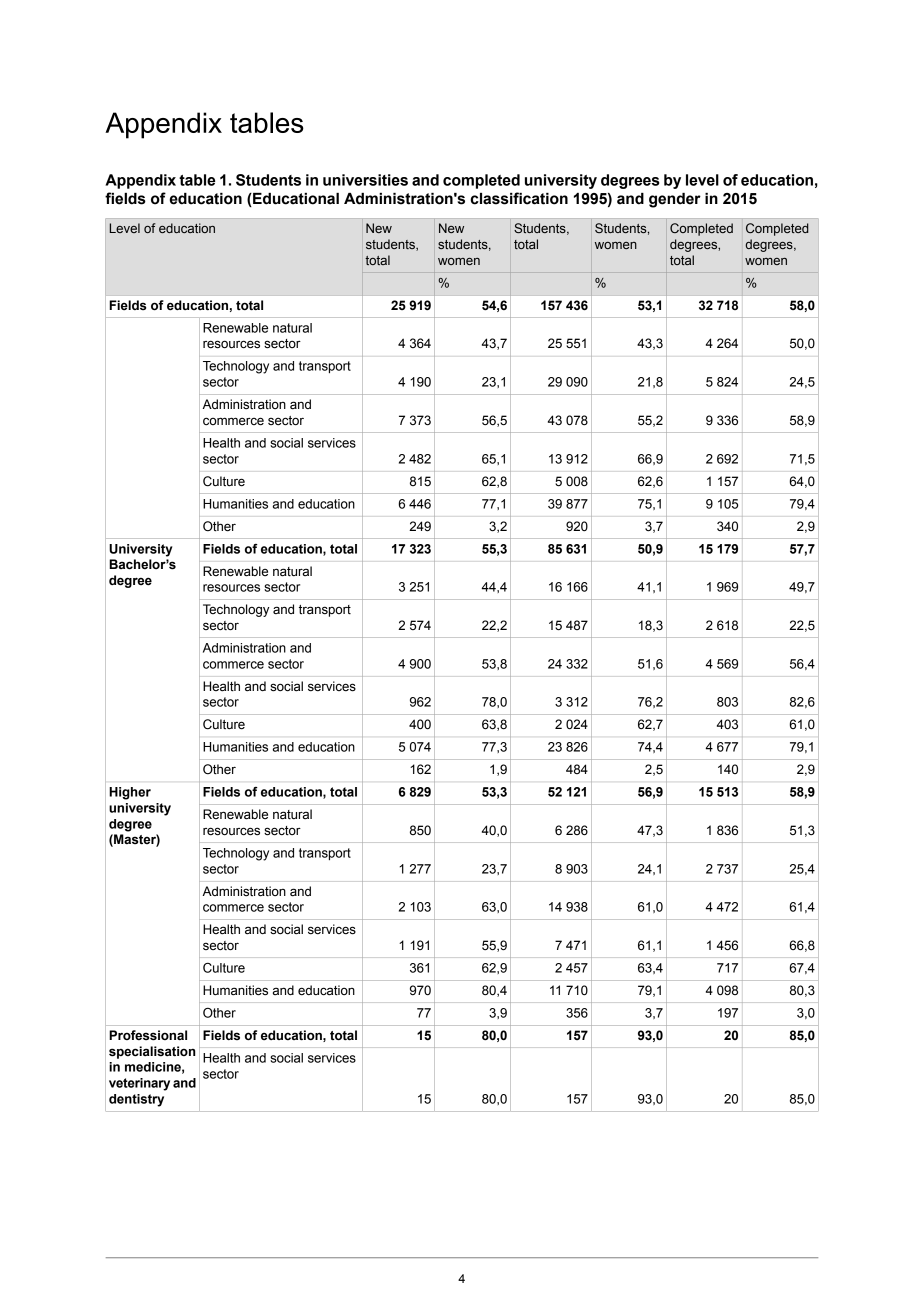  What do you see at coordinates (139, 1084) in the document?
I see `veterinary` at bounding box center [139, 1084].
